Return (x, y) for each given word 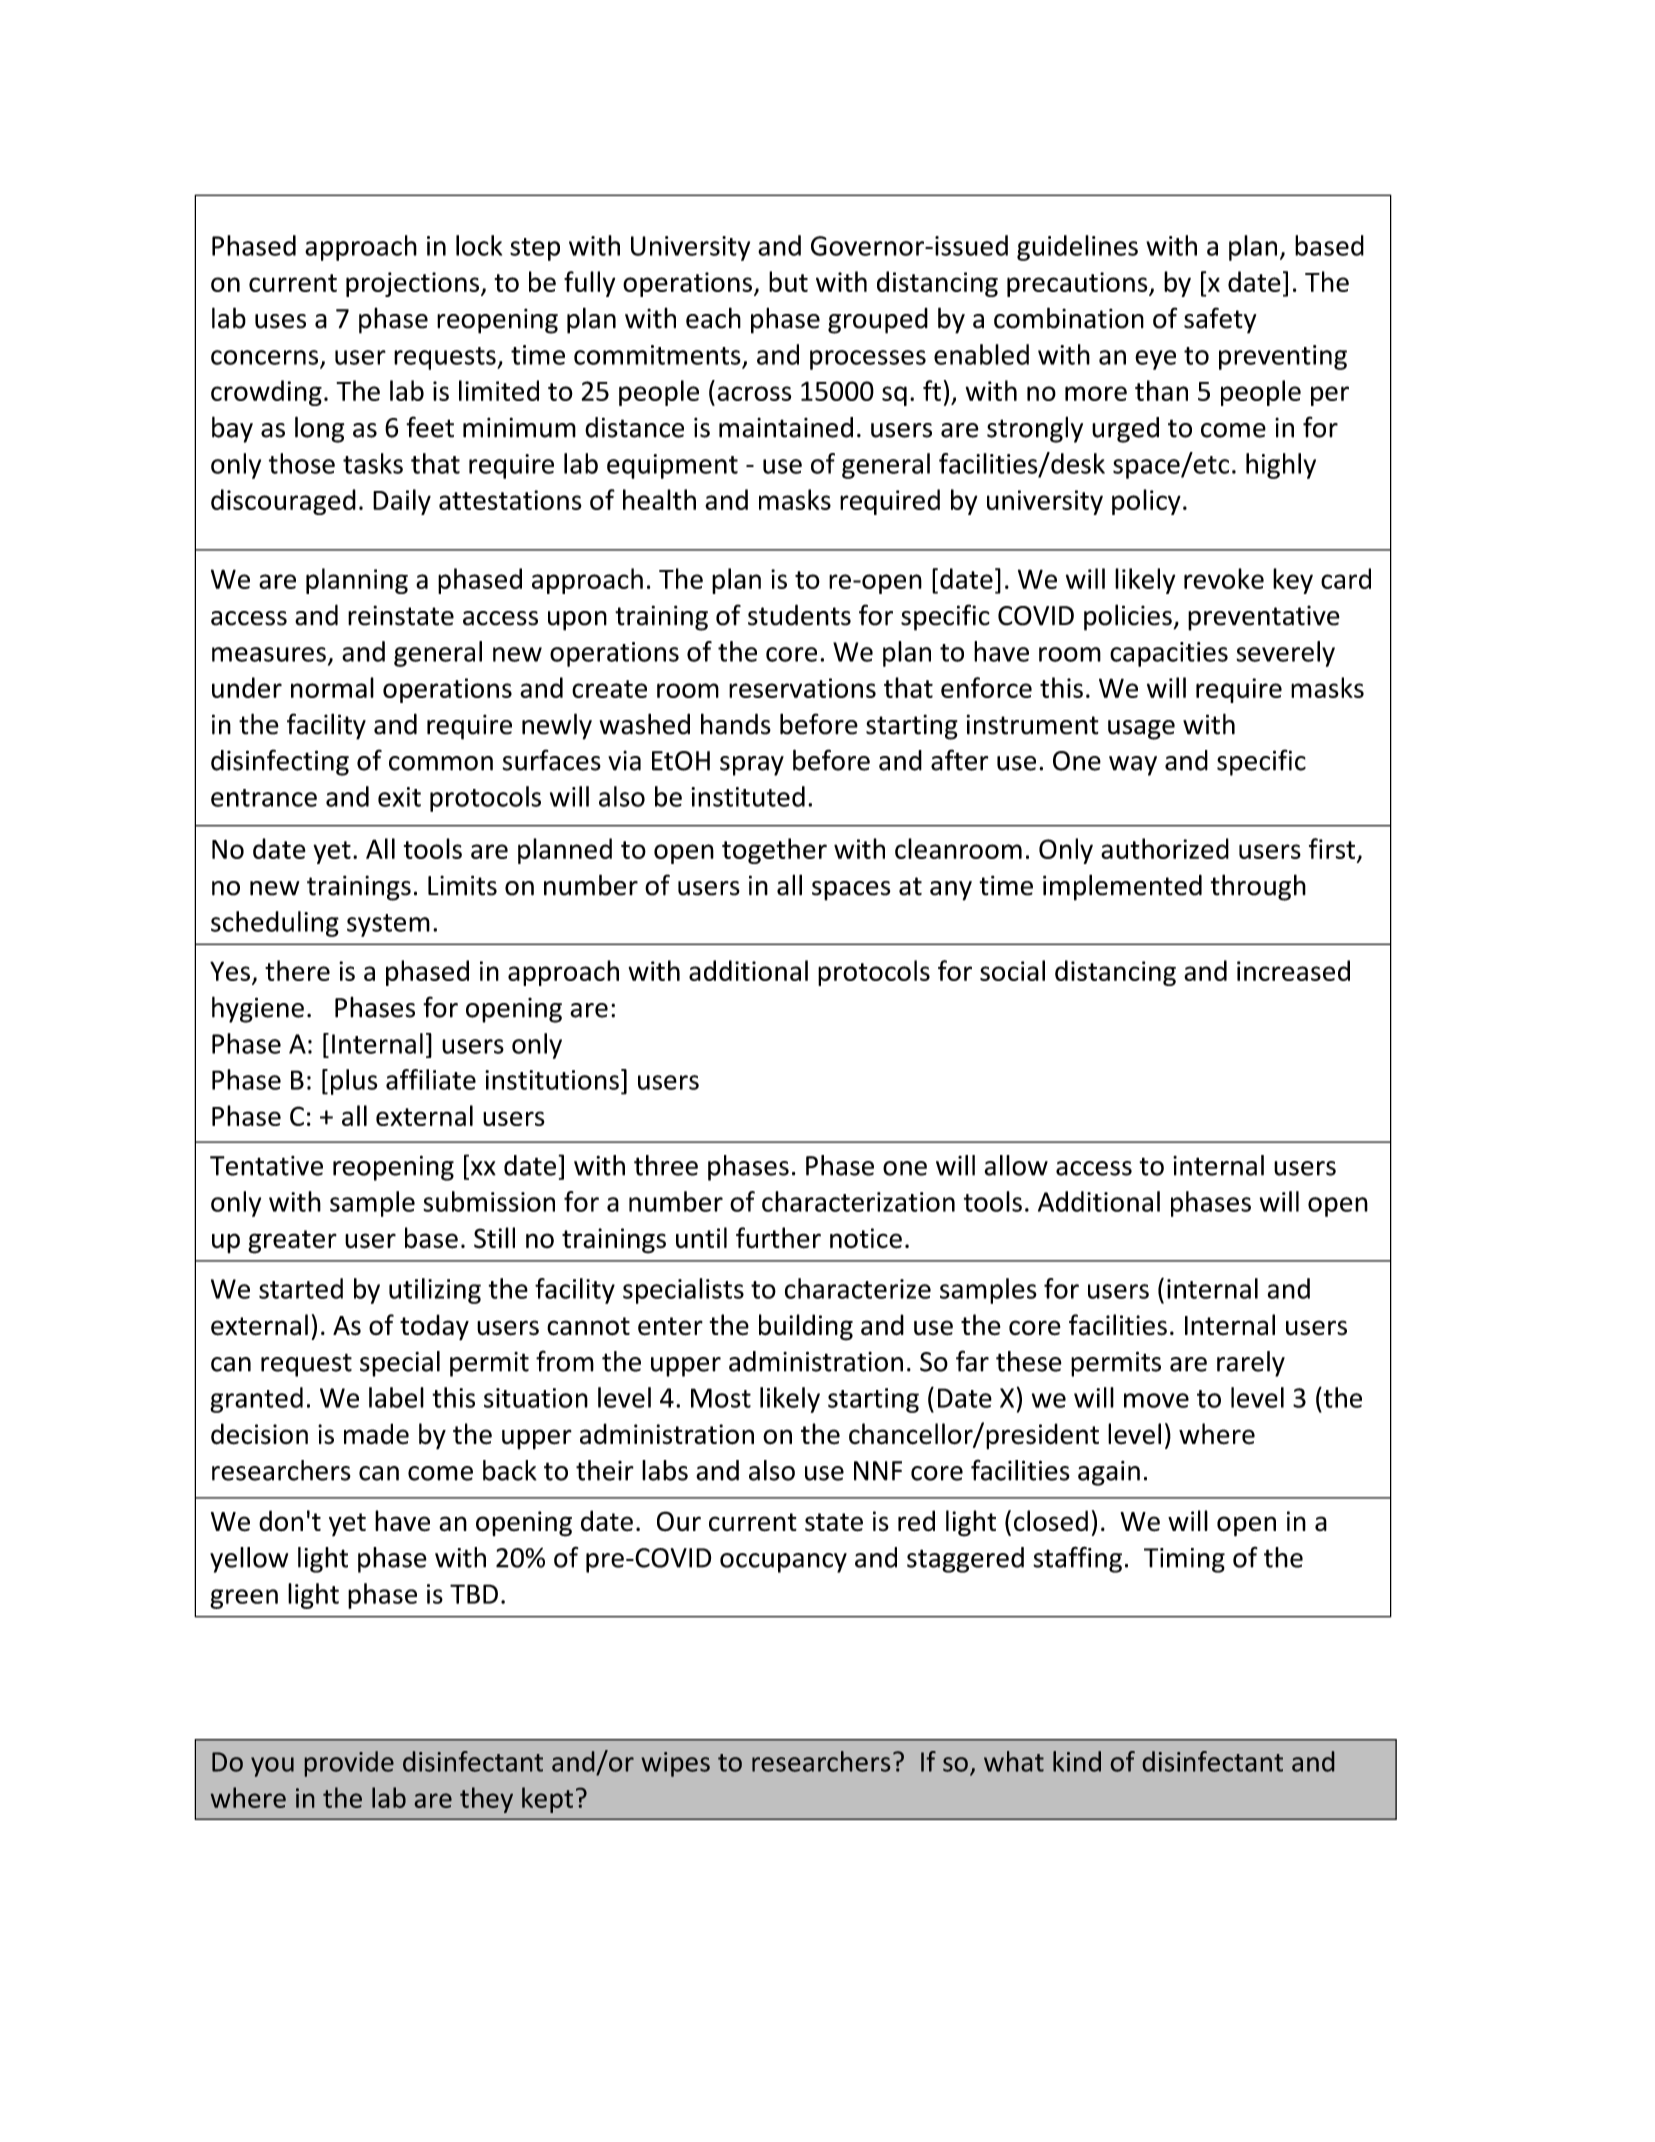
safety (1220, 320)
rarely (1251, 1364)
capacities (1169, 654)
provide (349, 1764)
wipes (675, 1764)
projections (414, 284)
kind (1077, 1761)
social (1012, 970)
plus (354, 1082)
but (788, 281)
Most (721, 1398)
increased (1293, 970)
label (396, 1397)
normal (332, 687)
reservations (802, 688)
